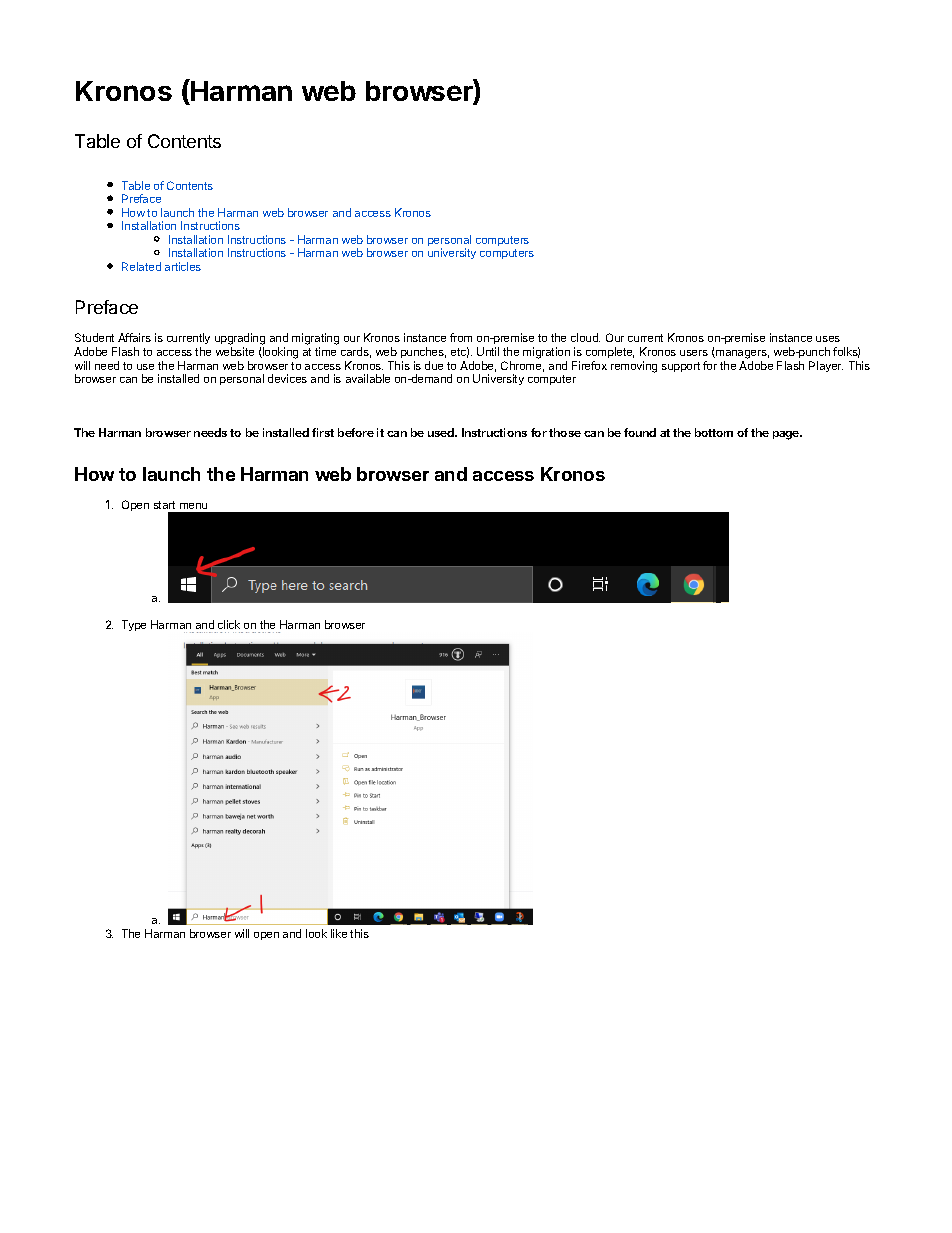 Image resolution: width=952 pixels, height=1233 pixels. I want to click on like, so click(339, 933).
